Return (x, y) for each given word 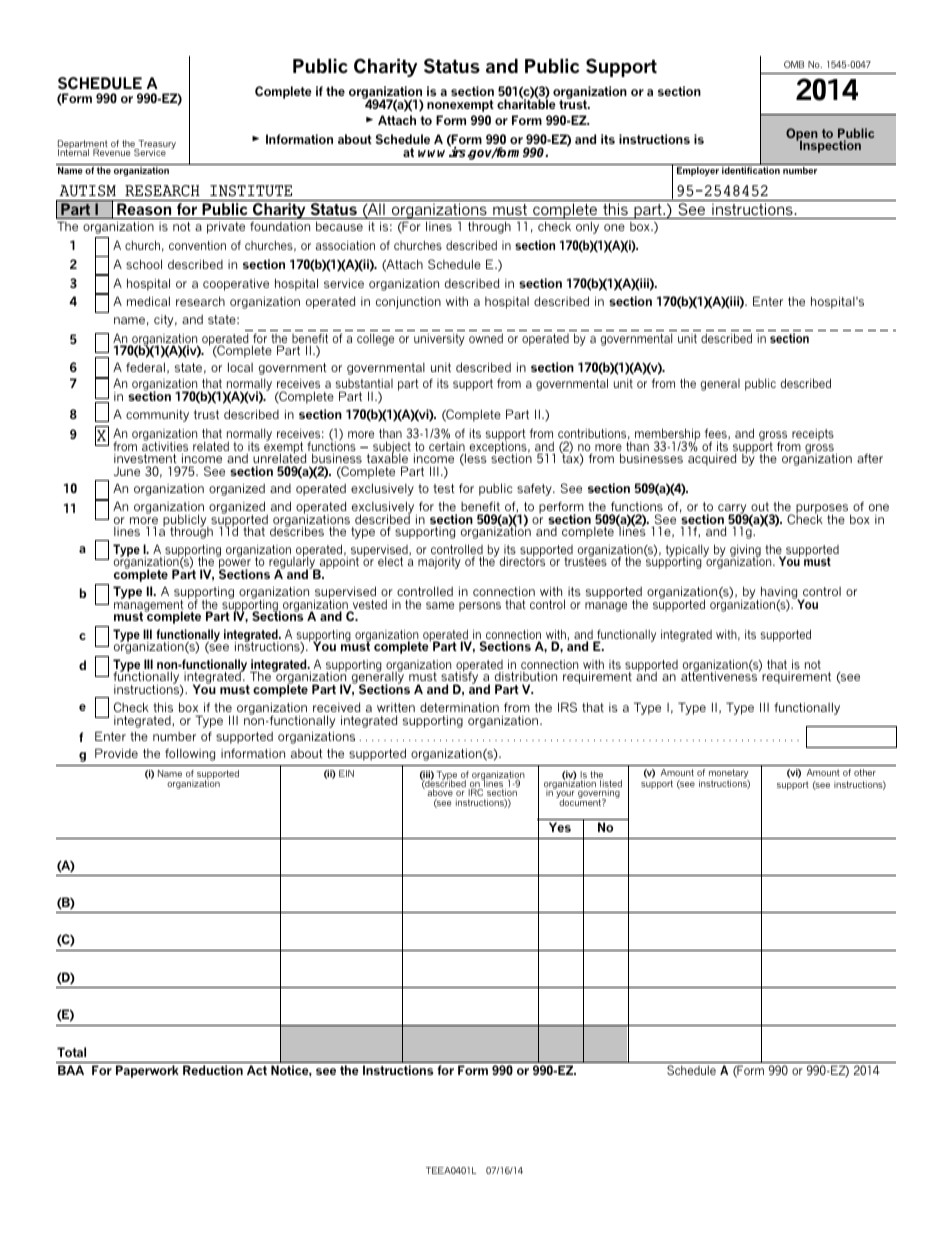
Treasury (156, 146)
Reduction (213, 1070)
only (587, 227)
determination (459, 707)
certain (447, 448)
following (190, 754)
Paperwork (147, 1071)
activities (165, 445)
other (865, 772)
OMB (794, 64)
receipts (813, 435)
